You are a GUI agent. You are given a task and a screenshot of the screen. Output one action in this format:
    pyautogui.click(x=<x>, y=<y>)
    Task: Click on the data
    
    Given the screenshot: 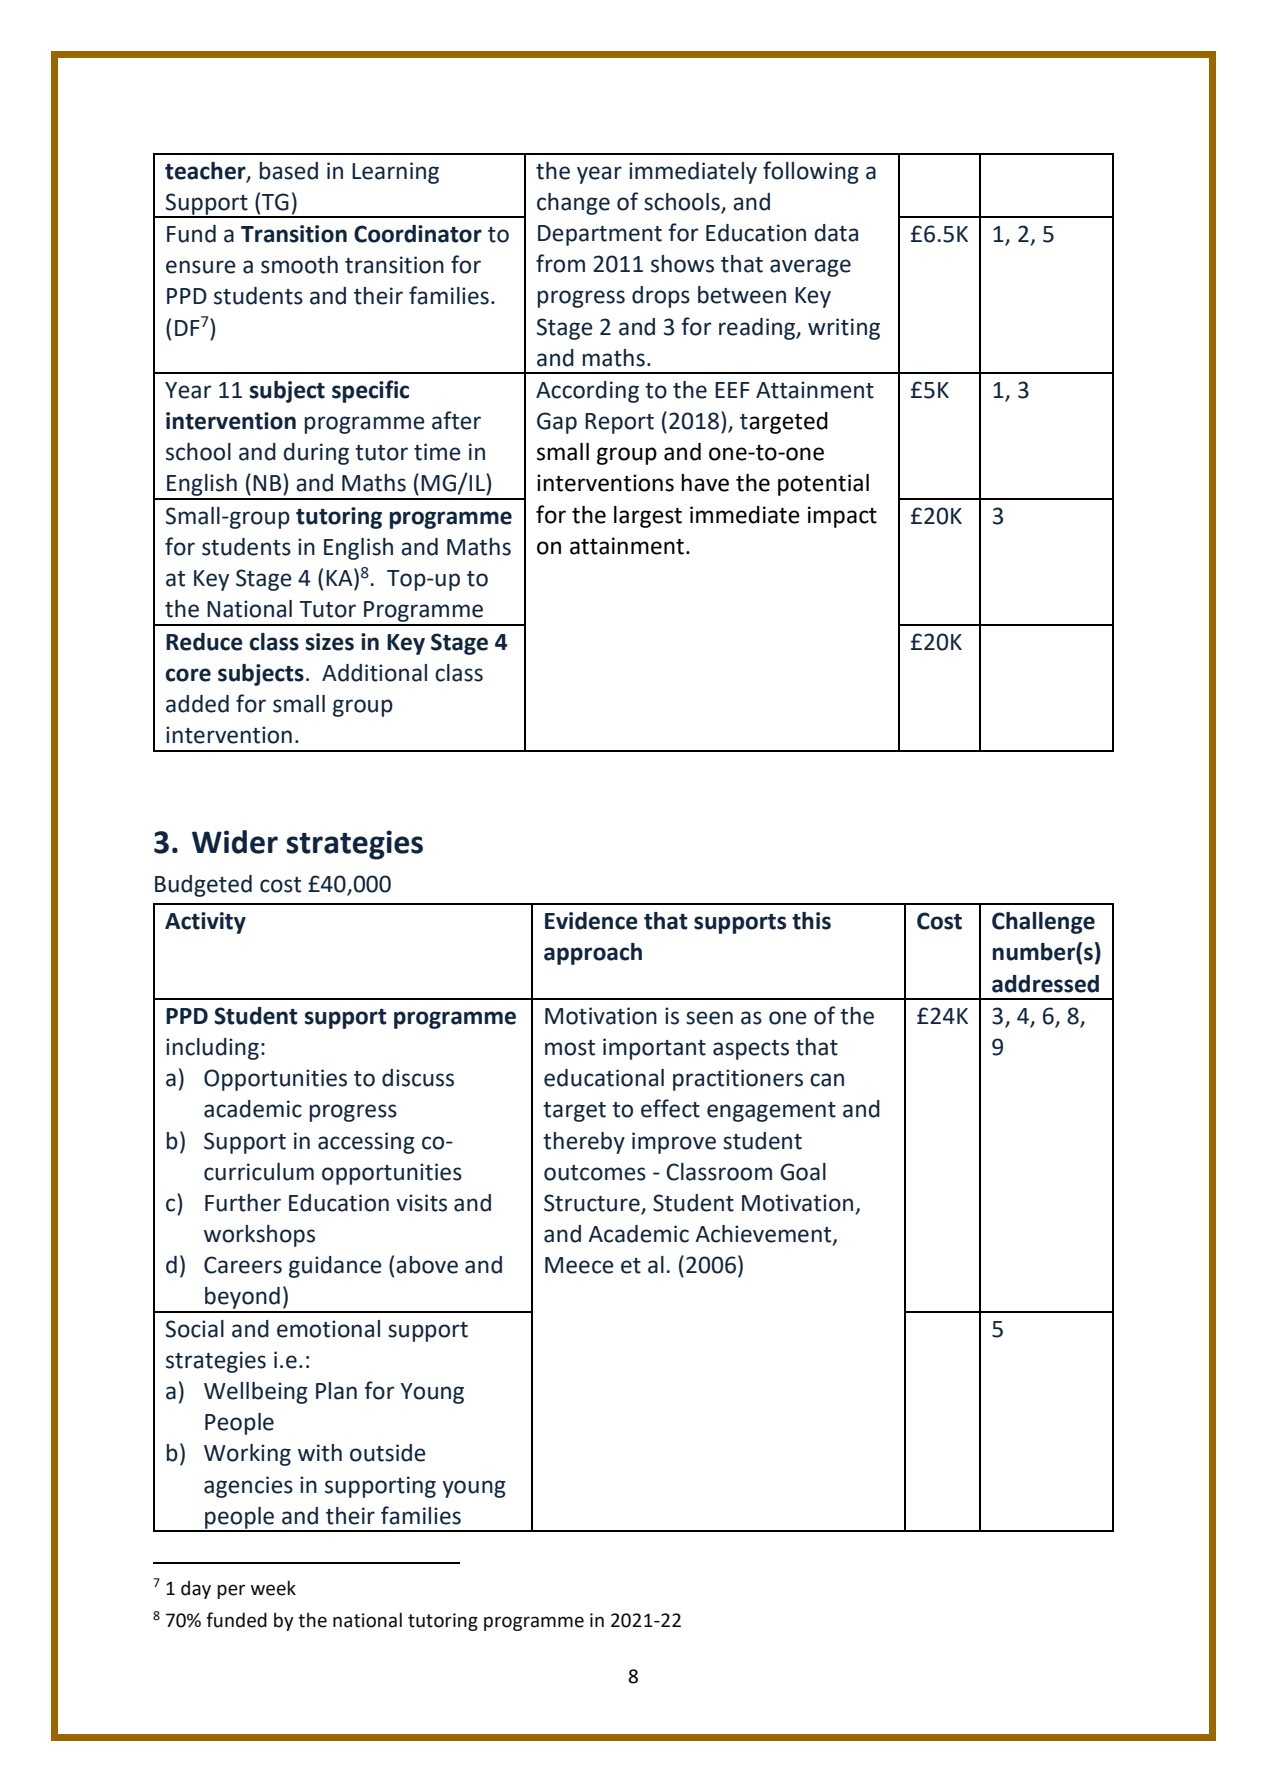 What is the action you would take?
    pyautogui.click(x=836, y=233)
